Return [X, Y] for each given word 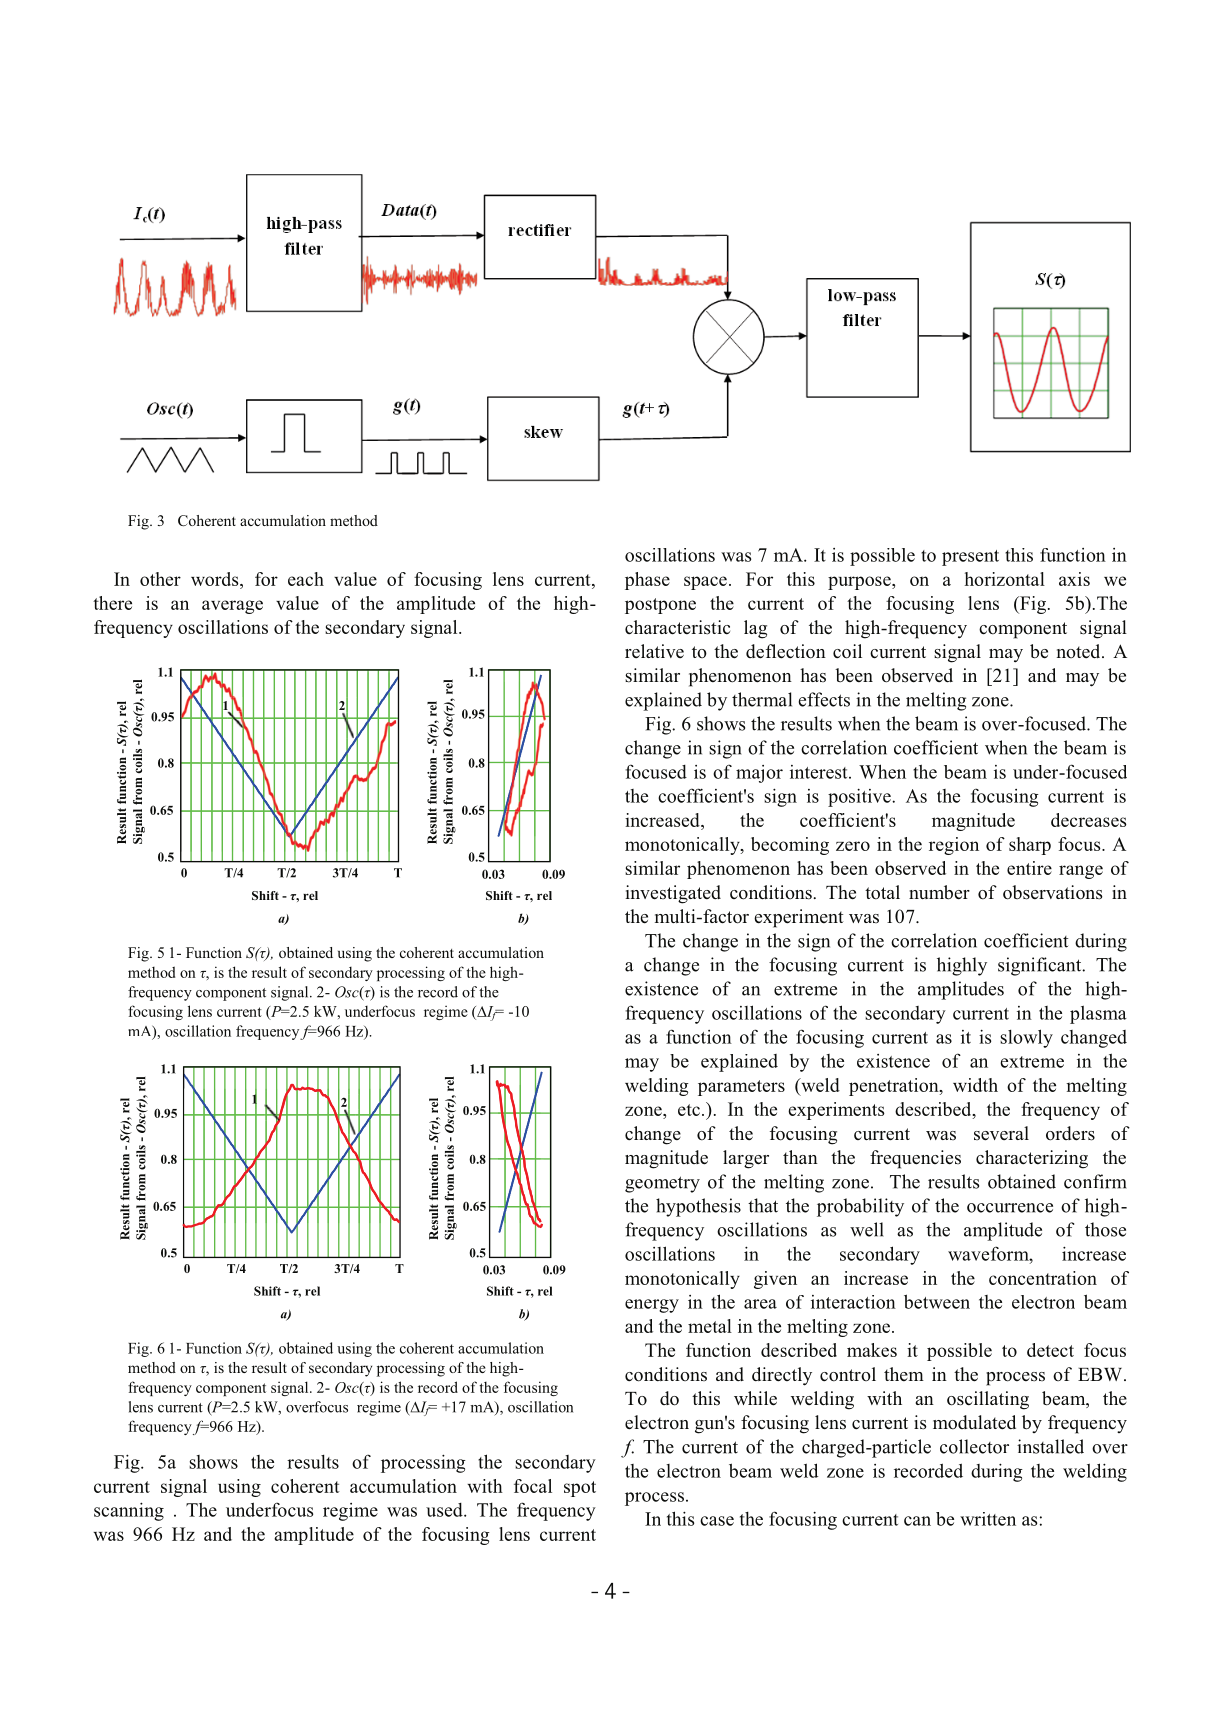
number [939, 892]
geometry [662, 1184]
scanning [129, 1511]
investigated [673, 894]
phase [647, 581]
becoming [790, 846]
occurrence [1010, 1208]
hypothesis [698, 1207]
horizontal [1005, 579]
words [216, 579]
